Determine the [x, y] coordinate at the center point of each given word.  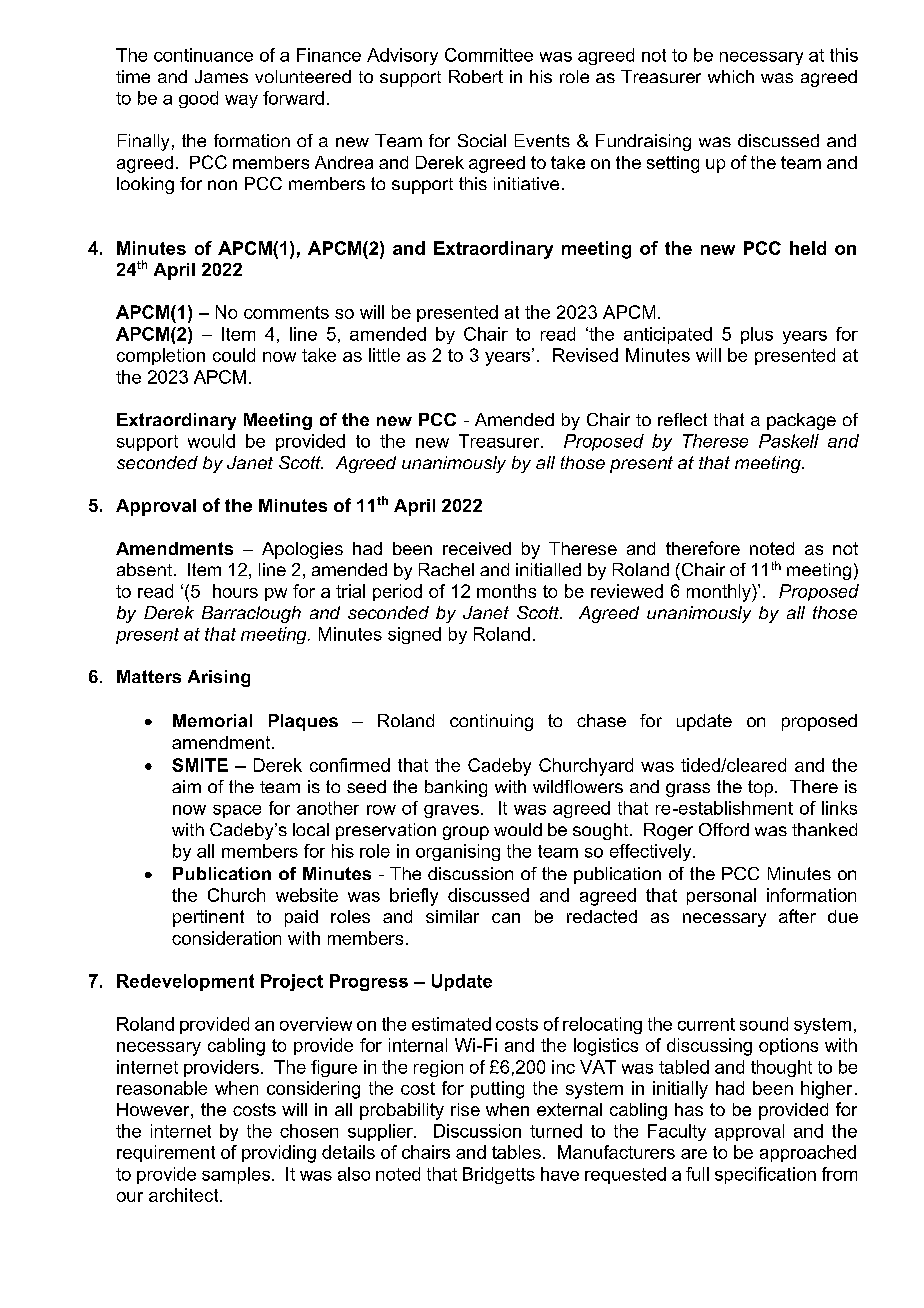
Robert [476, 76]
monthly [720, 593]
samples [236, 1175]
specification [765, 1175]
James [221, 76]
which [731, 76]
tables [516, 1152]
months [506, 591]
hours [235, 591]
